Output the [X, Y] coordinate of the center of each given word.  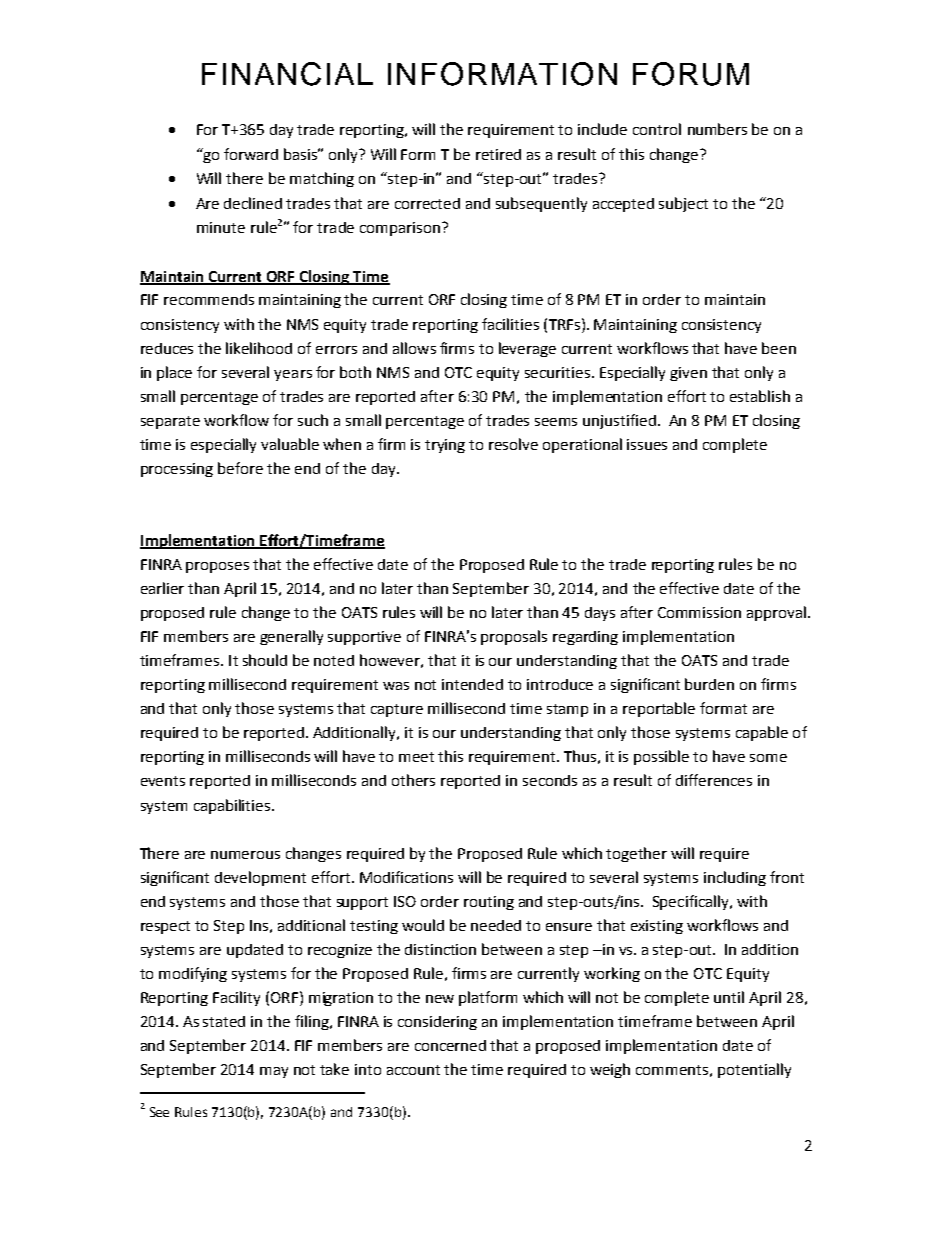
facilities [510, 324]
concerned [450, 1045]
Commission [699, 612]
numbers [717, 129]
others [413, 780]
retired [498, 154]
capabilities [233, 806]
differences [714, 780]
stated [224, 1021]
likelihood [259, 348]
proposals [514, 637]
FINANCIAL [287, 74]
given [688, 374]
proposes [217, 567]
